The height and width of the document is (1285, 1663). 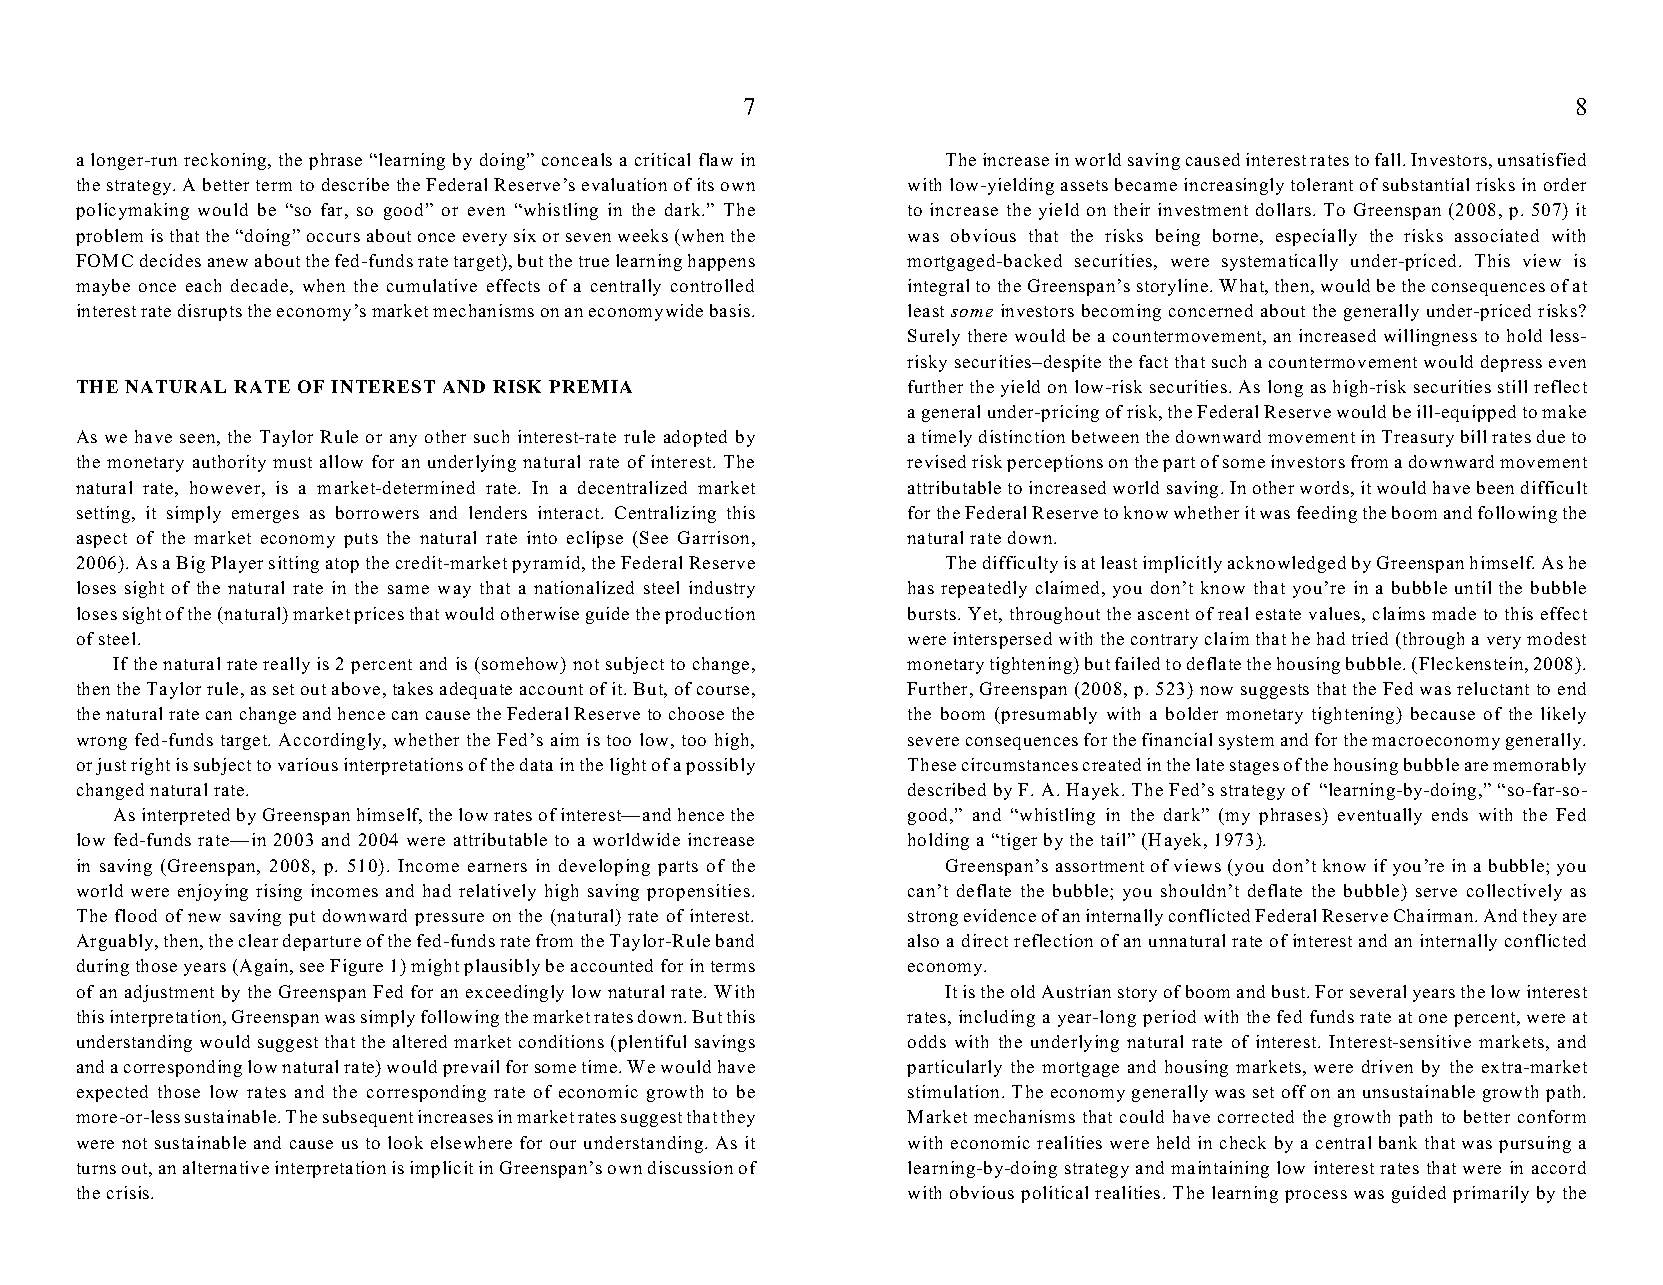 I want to click on strong, so click(x=933, y=918).
